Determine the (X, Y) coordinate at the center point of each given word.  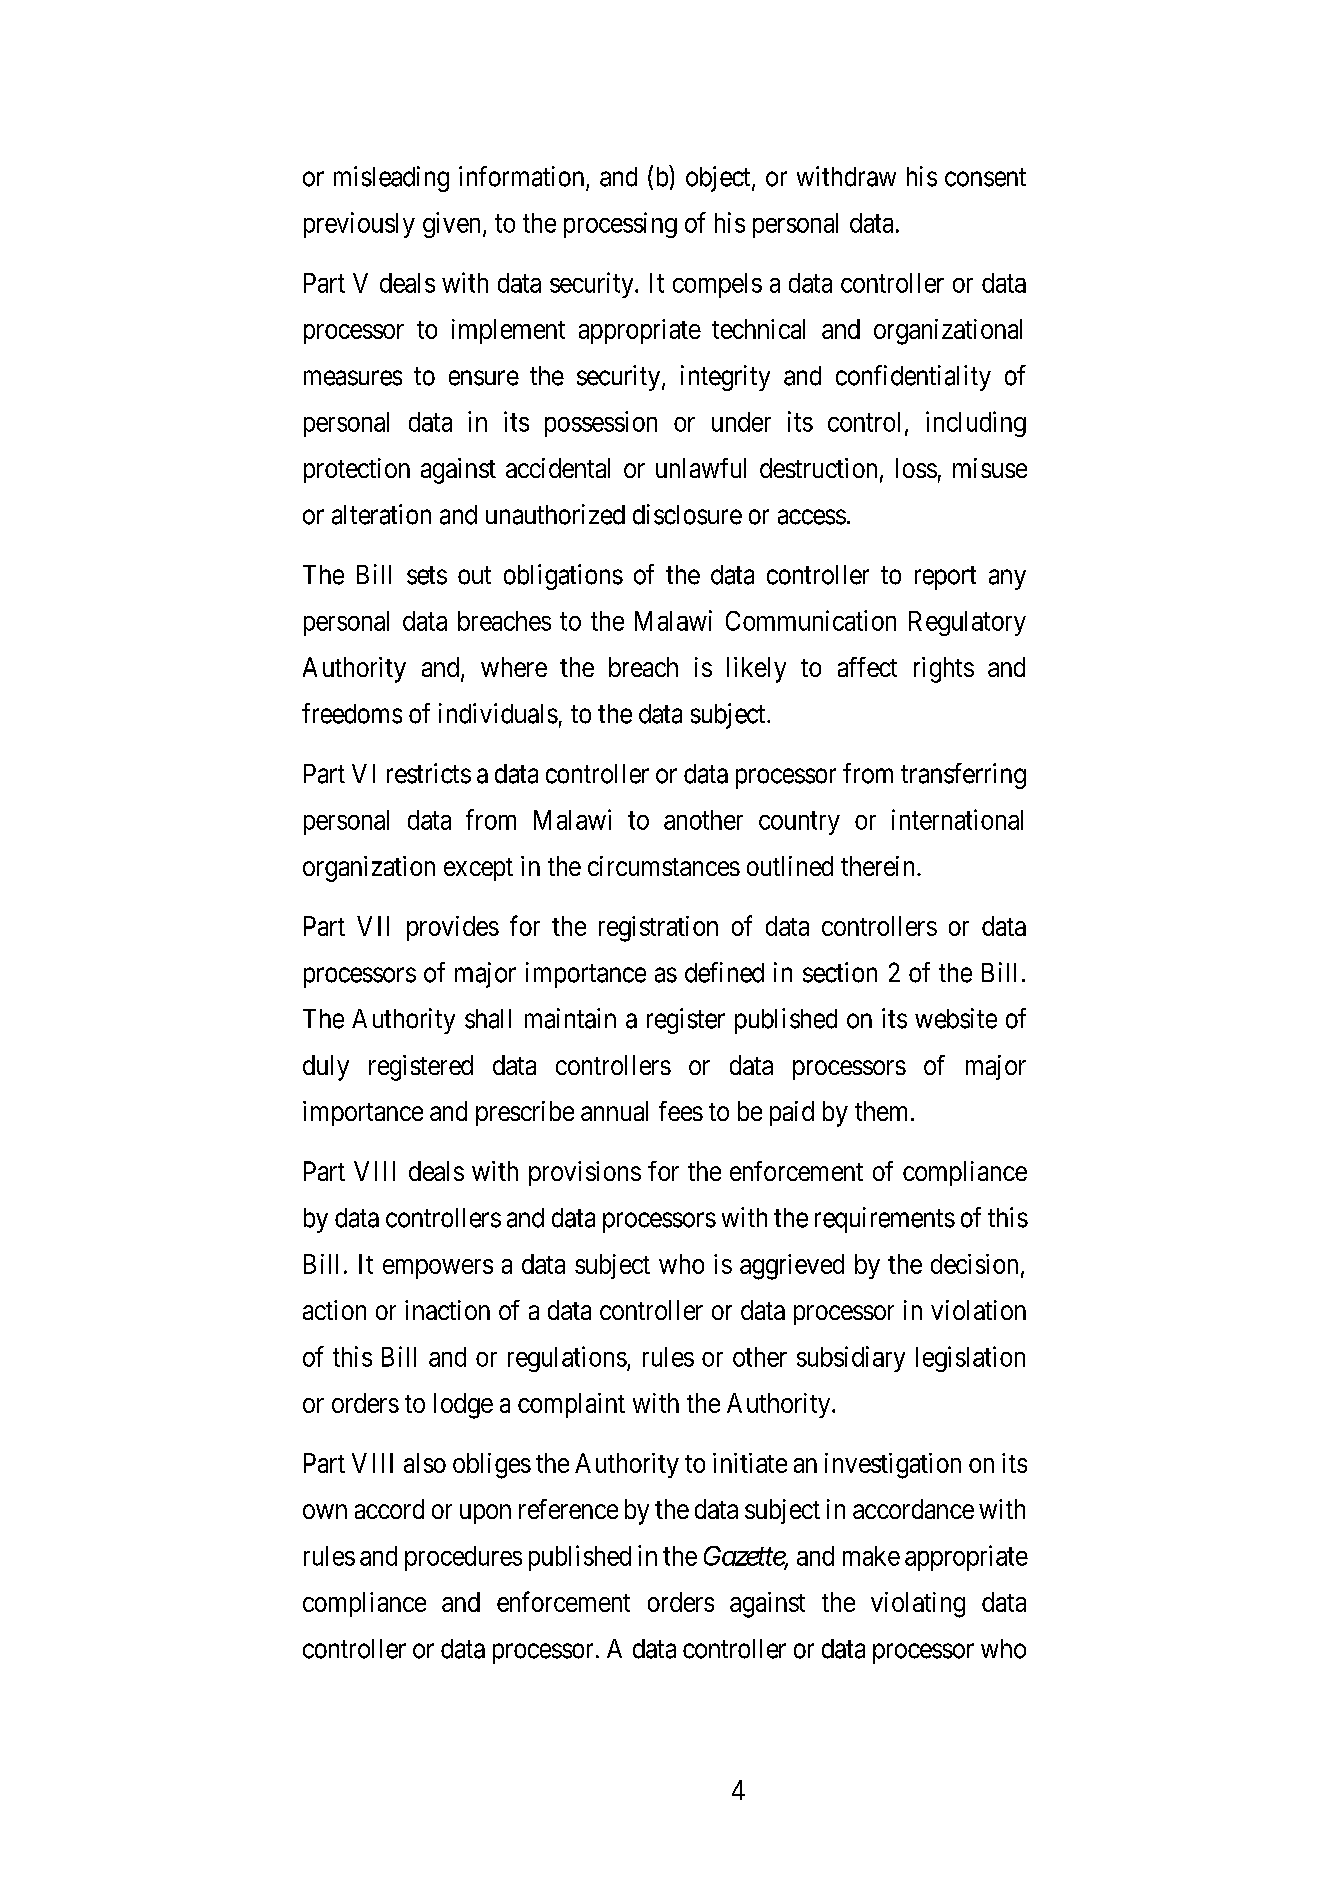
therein (877, 866)
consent (985, 177)
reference (568, 1509)
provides (453, 928)
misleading (391, 179)
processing (620, 225)
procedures (463, 1558)
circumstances (664, 866)
